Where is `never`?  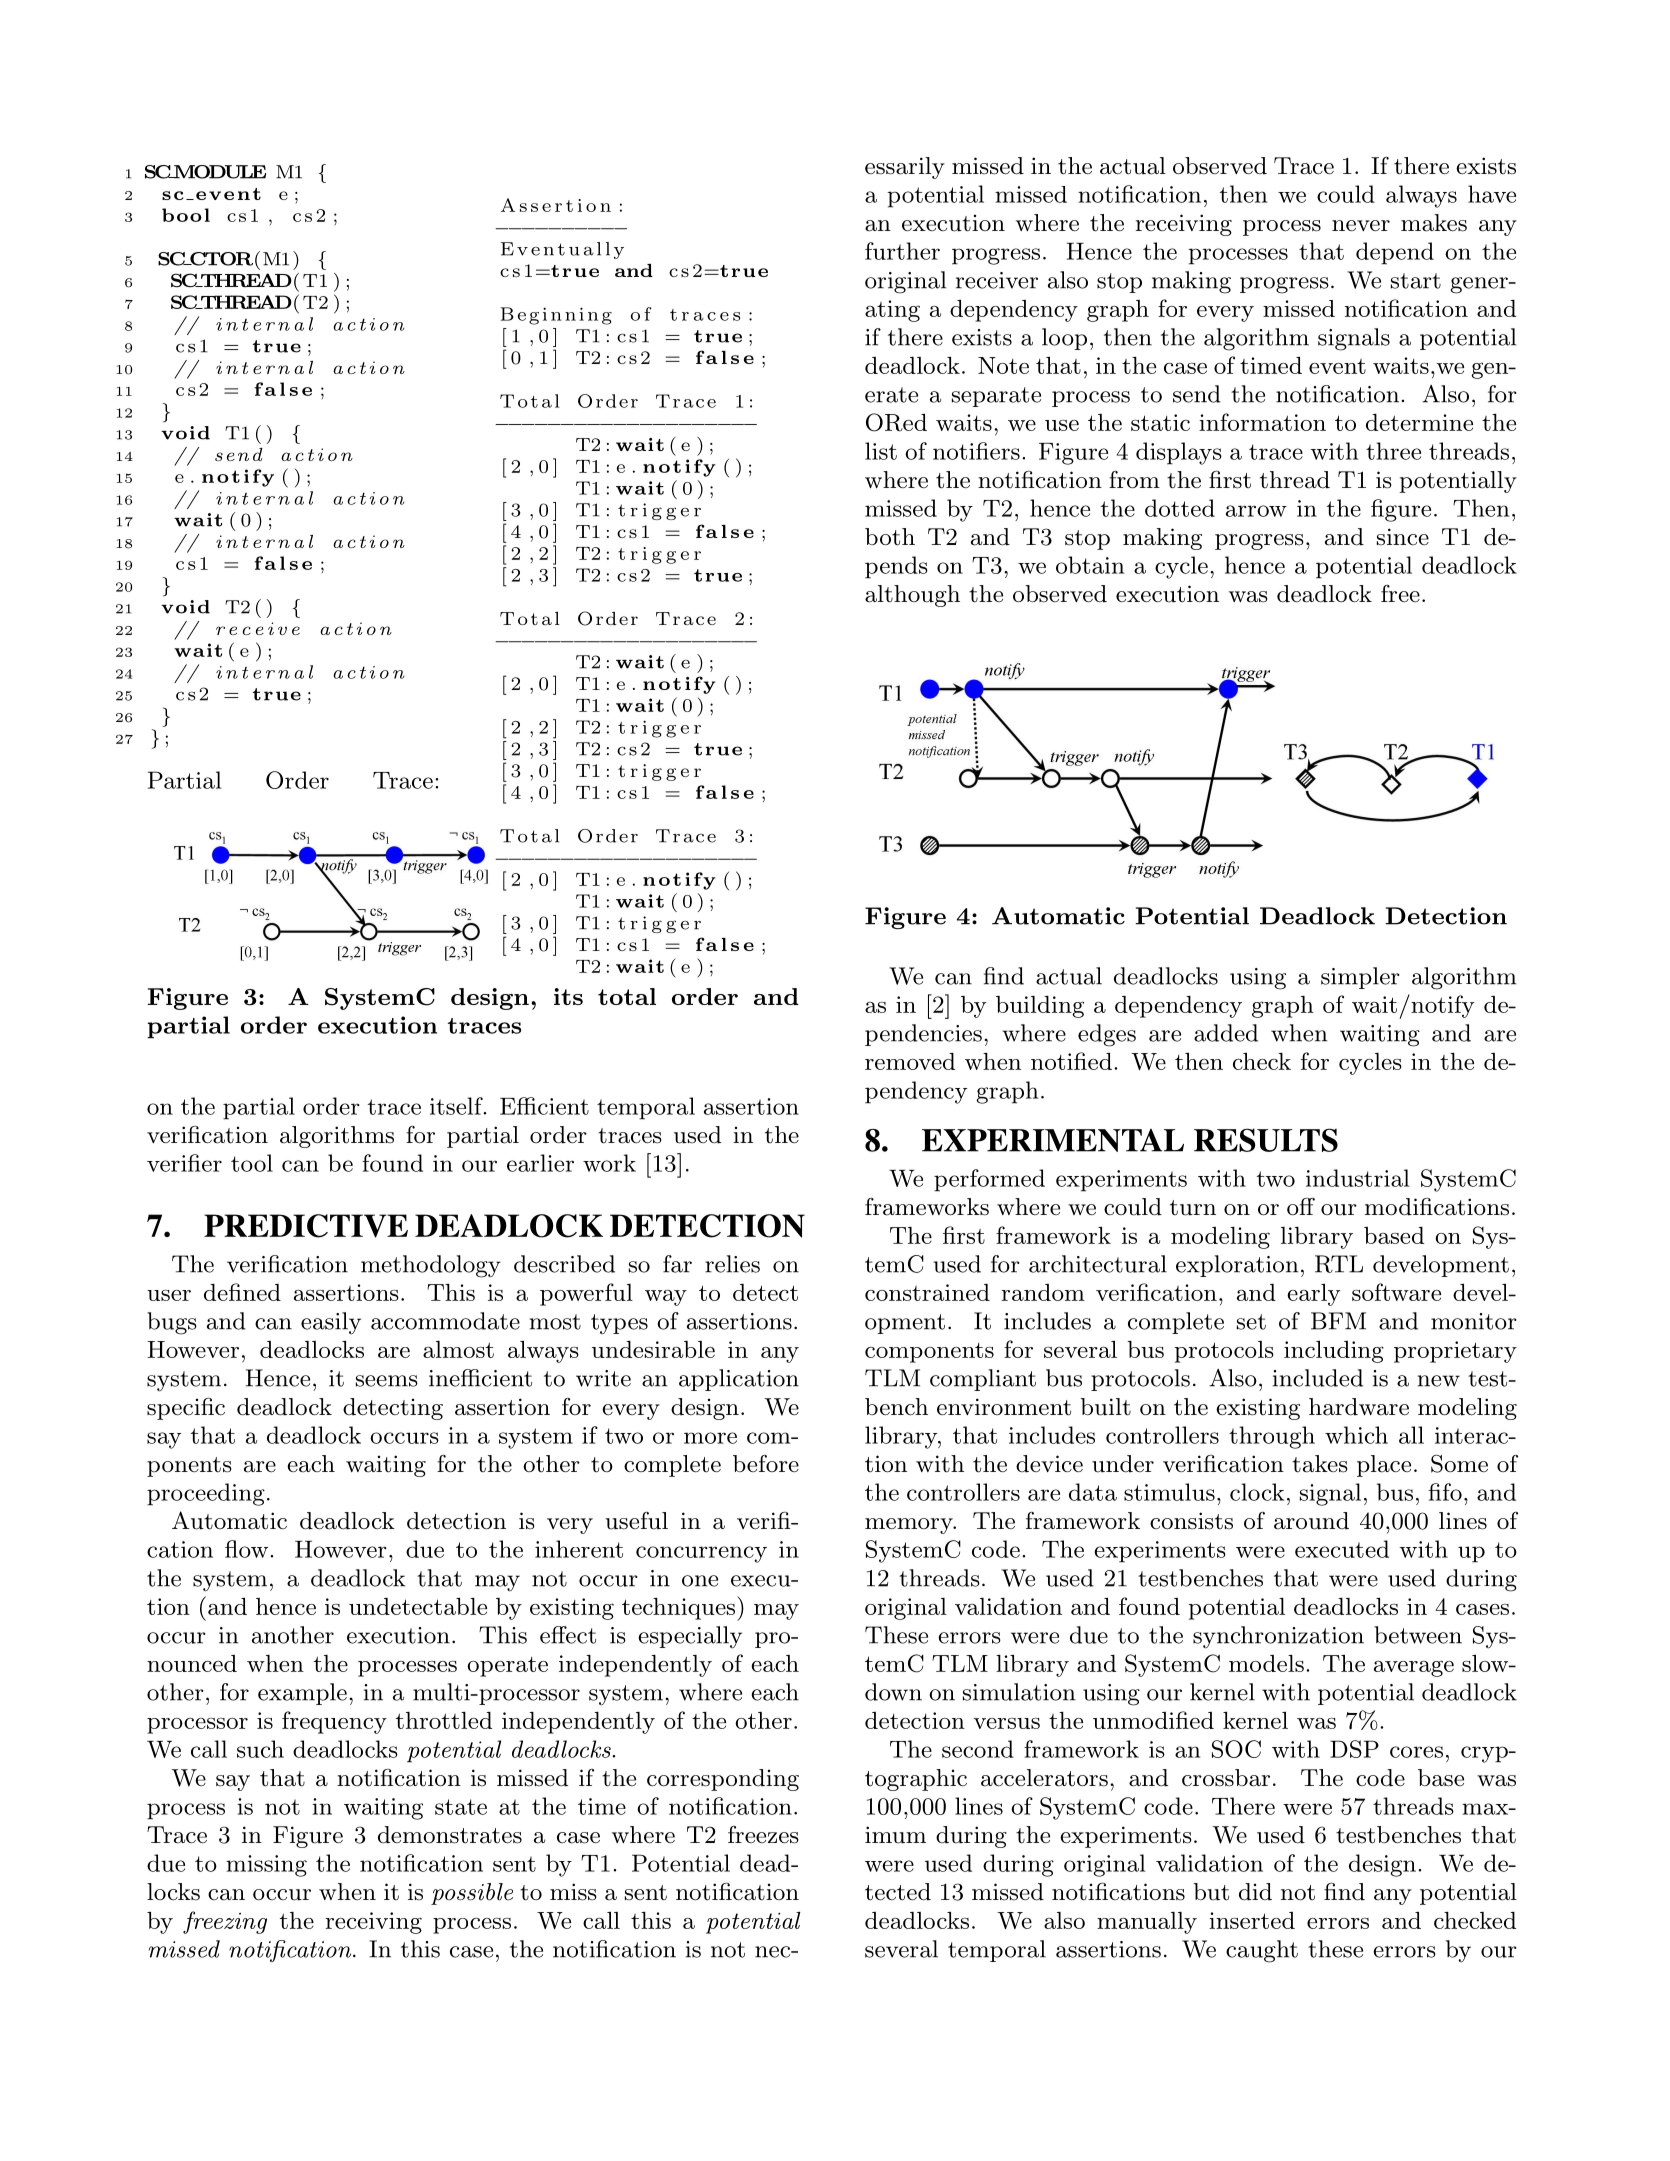
never is located at coordinates (1361, 226).
